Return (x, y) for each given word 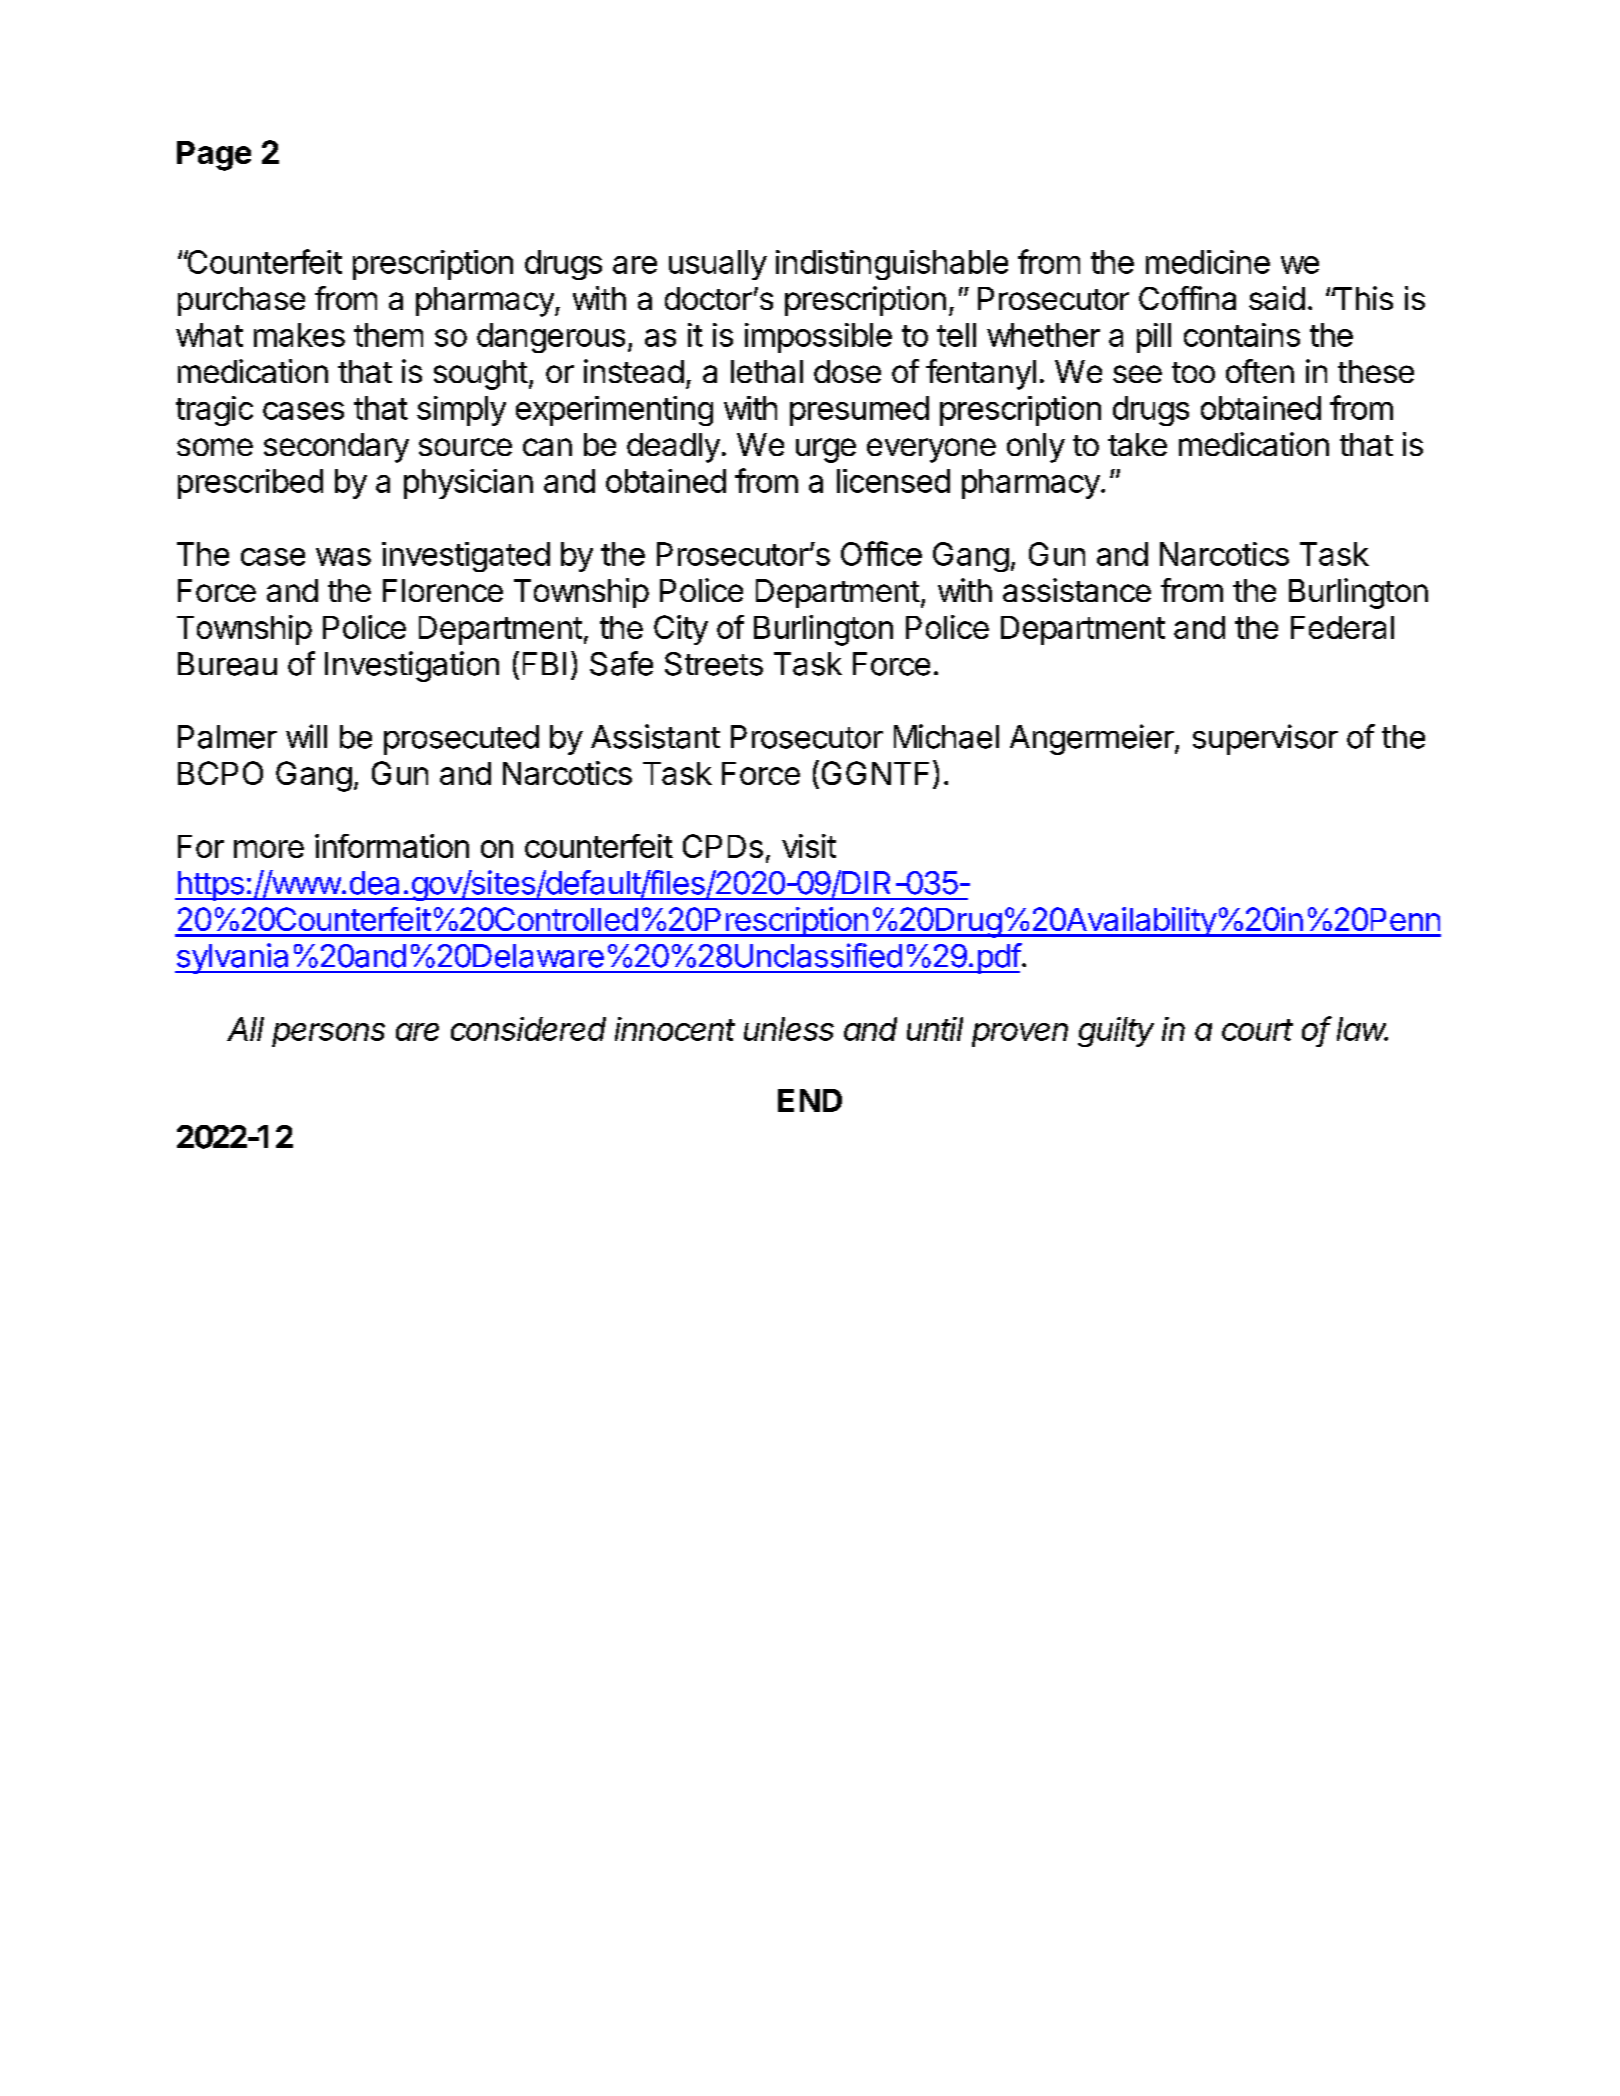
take (1137, 444)
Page (214, 156)
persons (328, 1035)
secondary (336, 448)
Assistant (655, 736)
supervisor (1265, 739)
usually (718, 265)
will (306, 736)
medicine (1208, 262)
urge (826, 450)
